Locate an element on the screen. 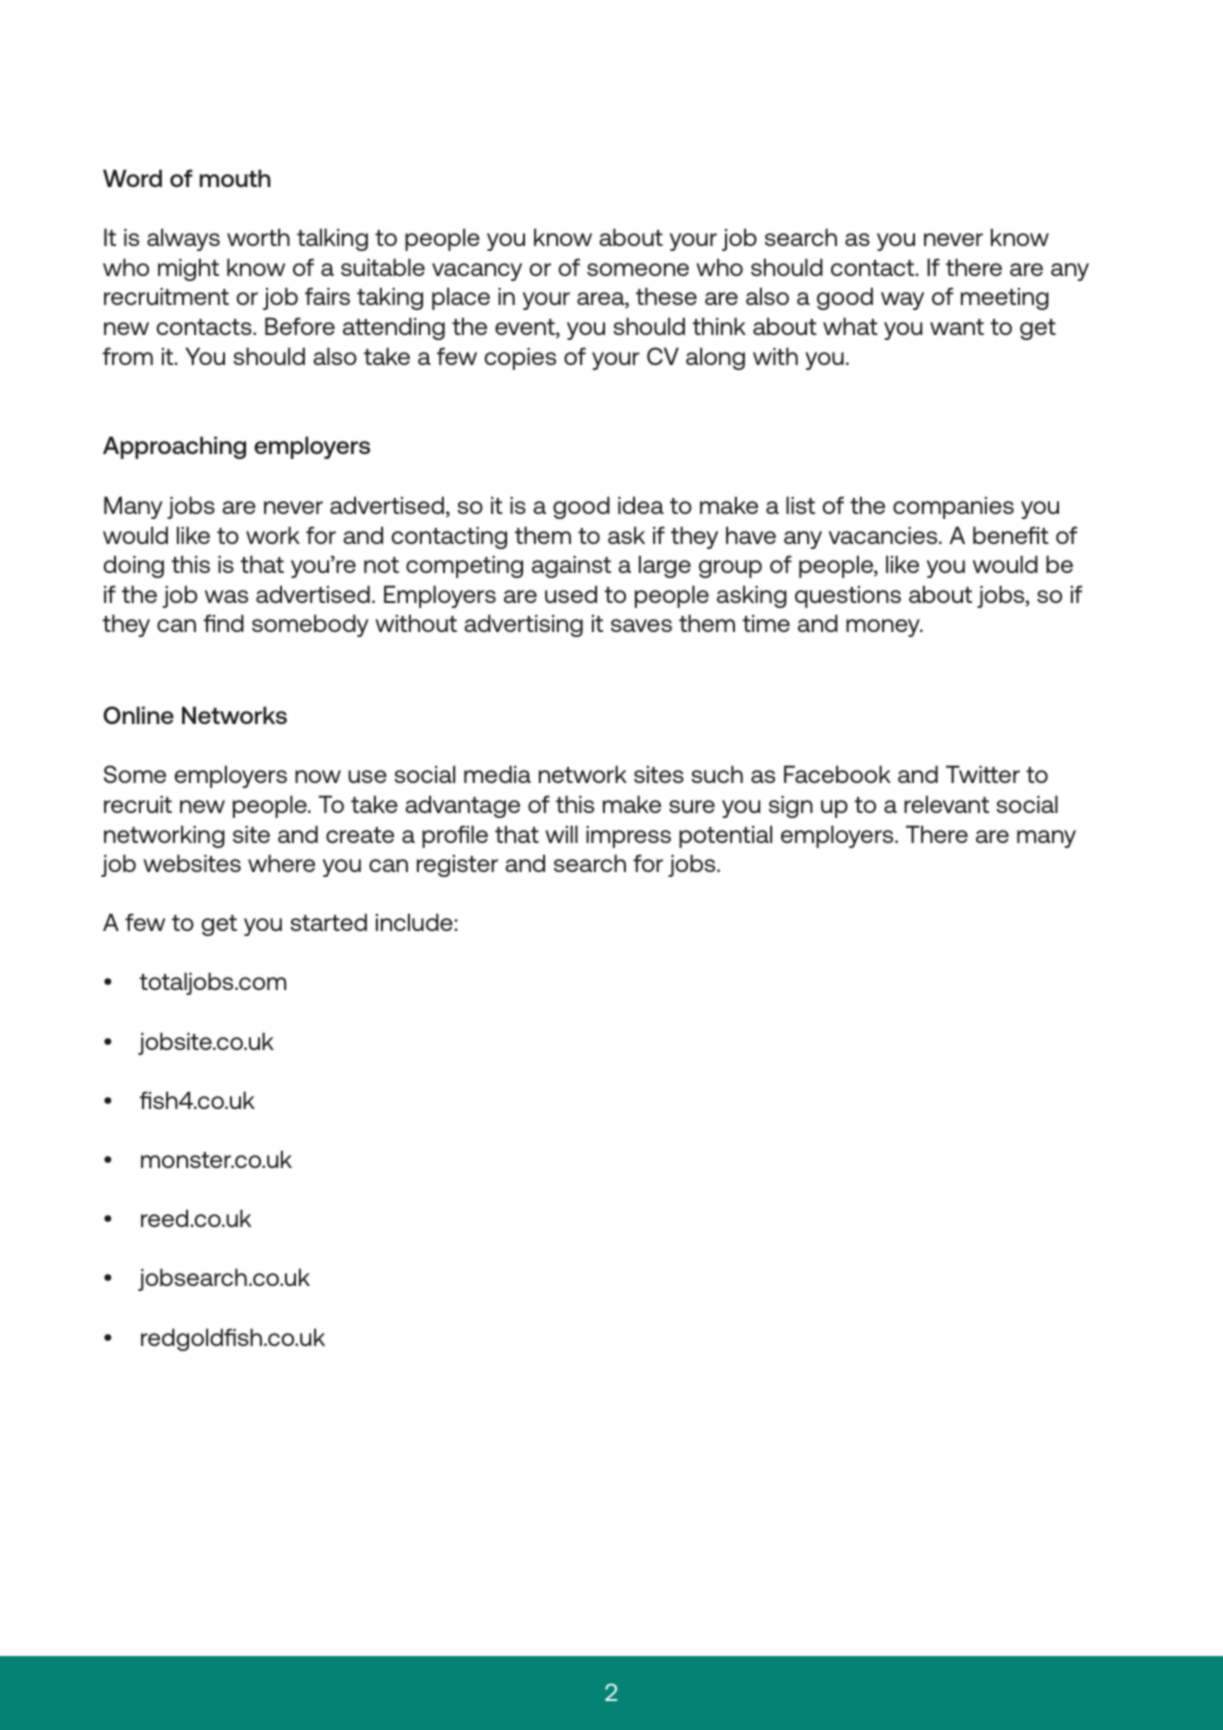 This screenshot has width=1223, height=1730. meeting is located at coordinates (1005, 299).
